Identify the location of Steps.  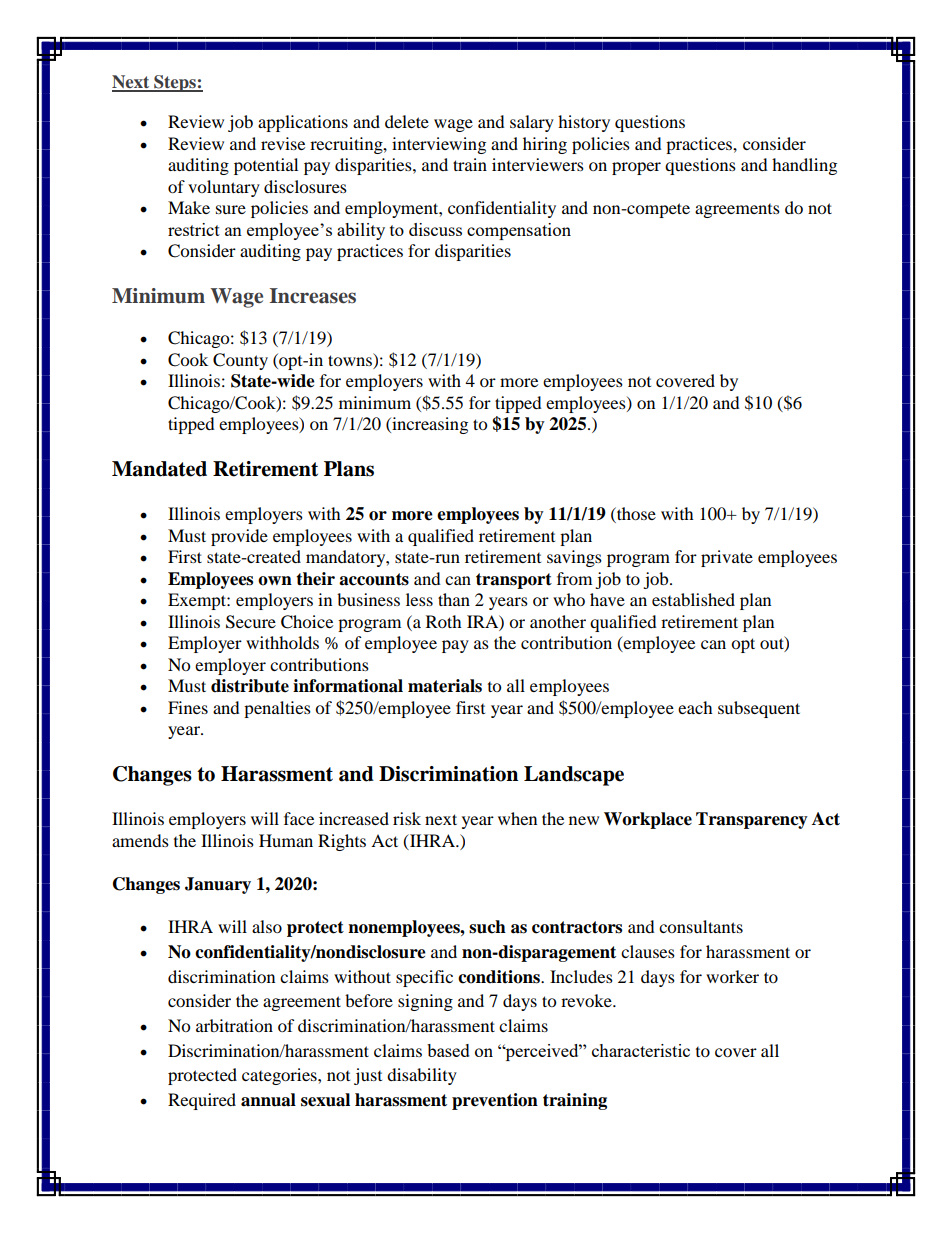
(175, 83).
